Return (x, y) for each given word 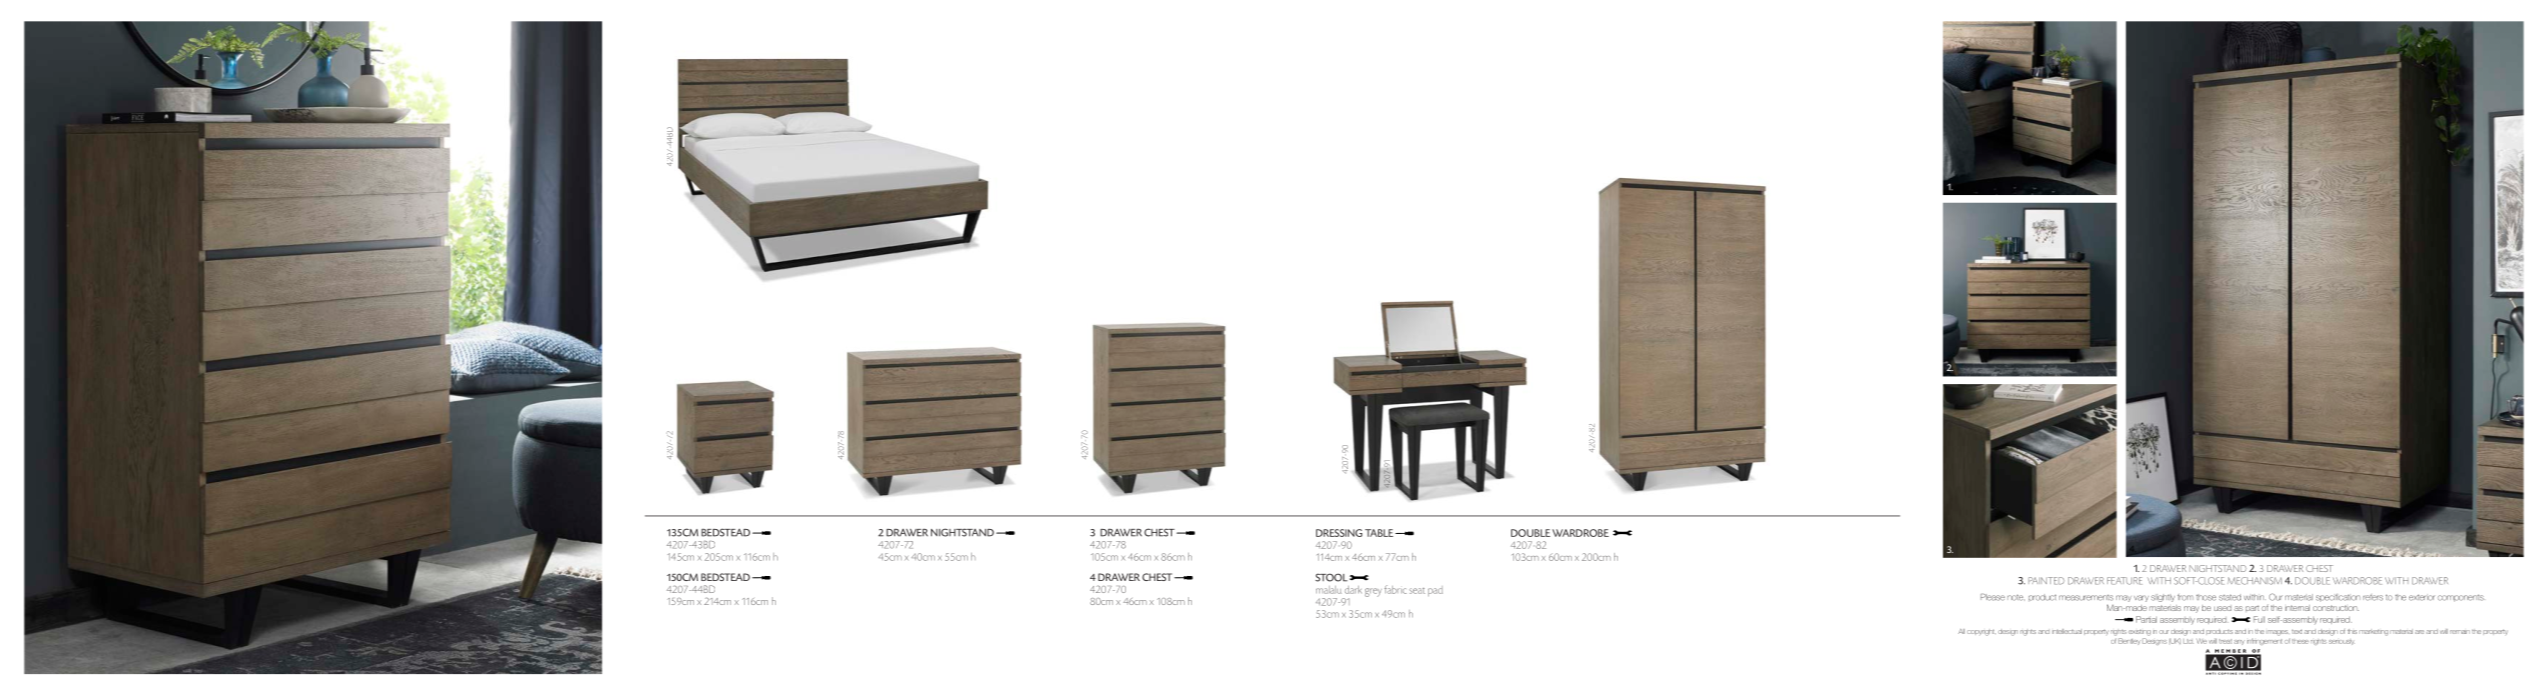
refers (2373, 597)
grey (1373, 592)
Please (1993, 597)
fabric (1395, 589)
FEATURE (2124, 581)
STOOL (1331, 577)
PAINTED (2046, 581)
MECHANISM (2255, 581)
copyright (1981, 632)
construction (2336, 608)
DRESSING (1339, 533)
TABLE (1380, 533)
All (1961, 631)
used (2222, 608)
